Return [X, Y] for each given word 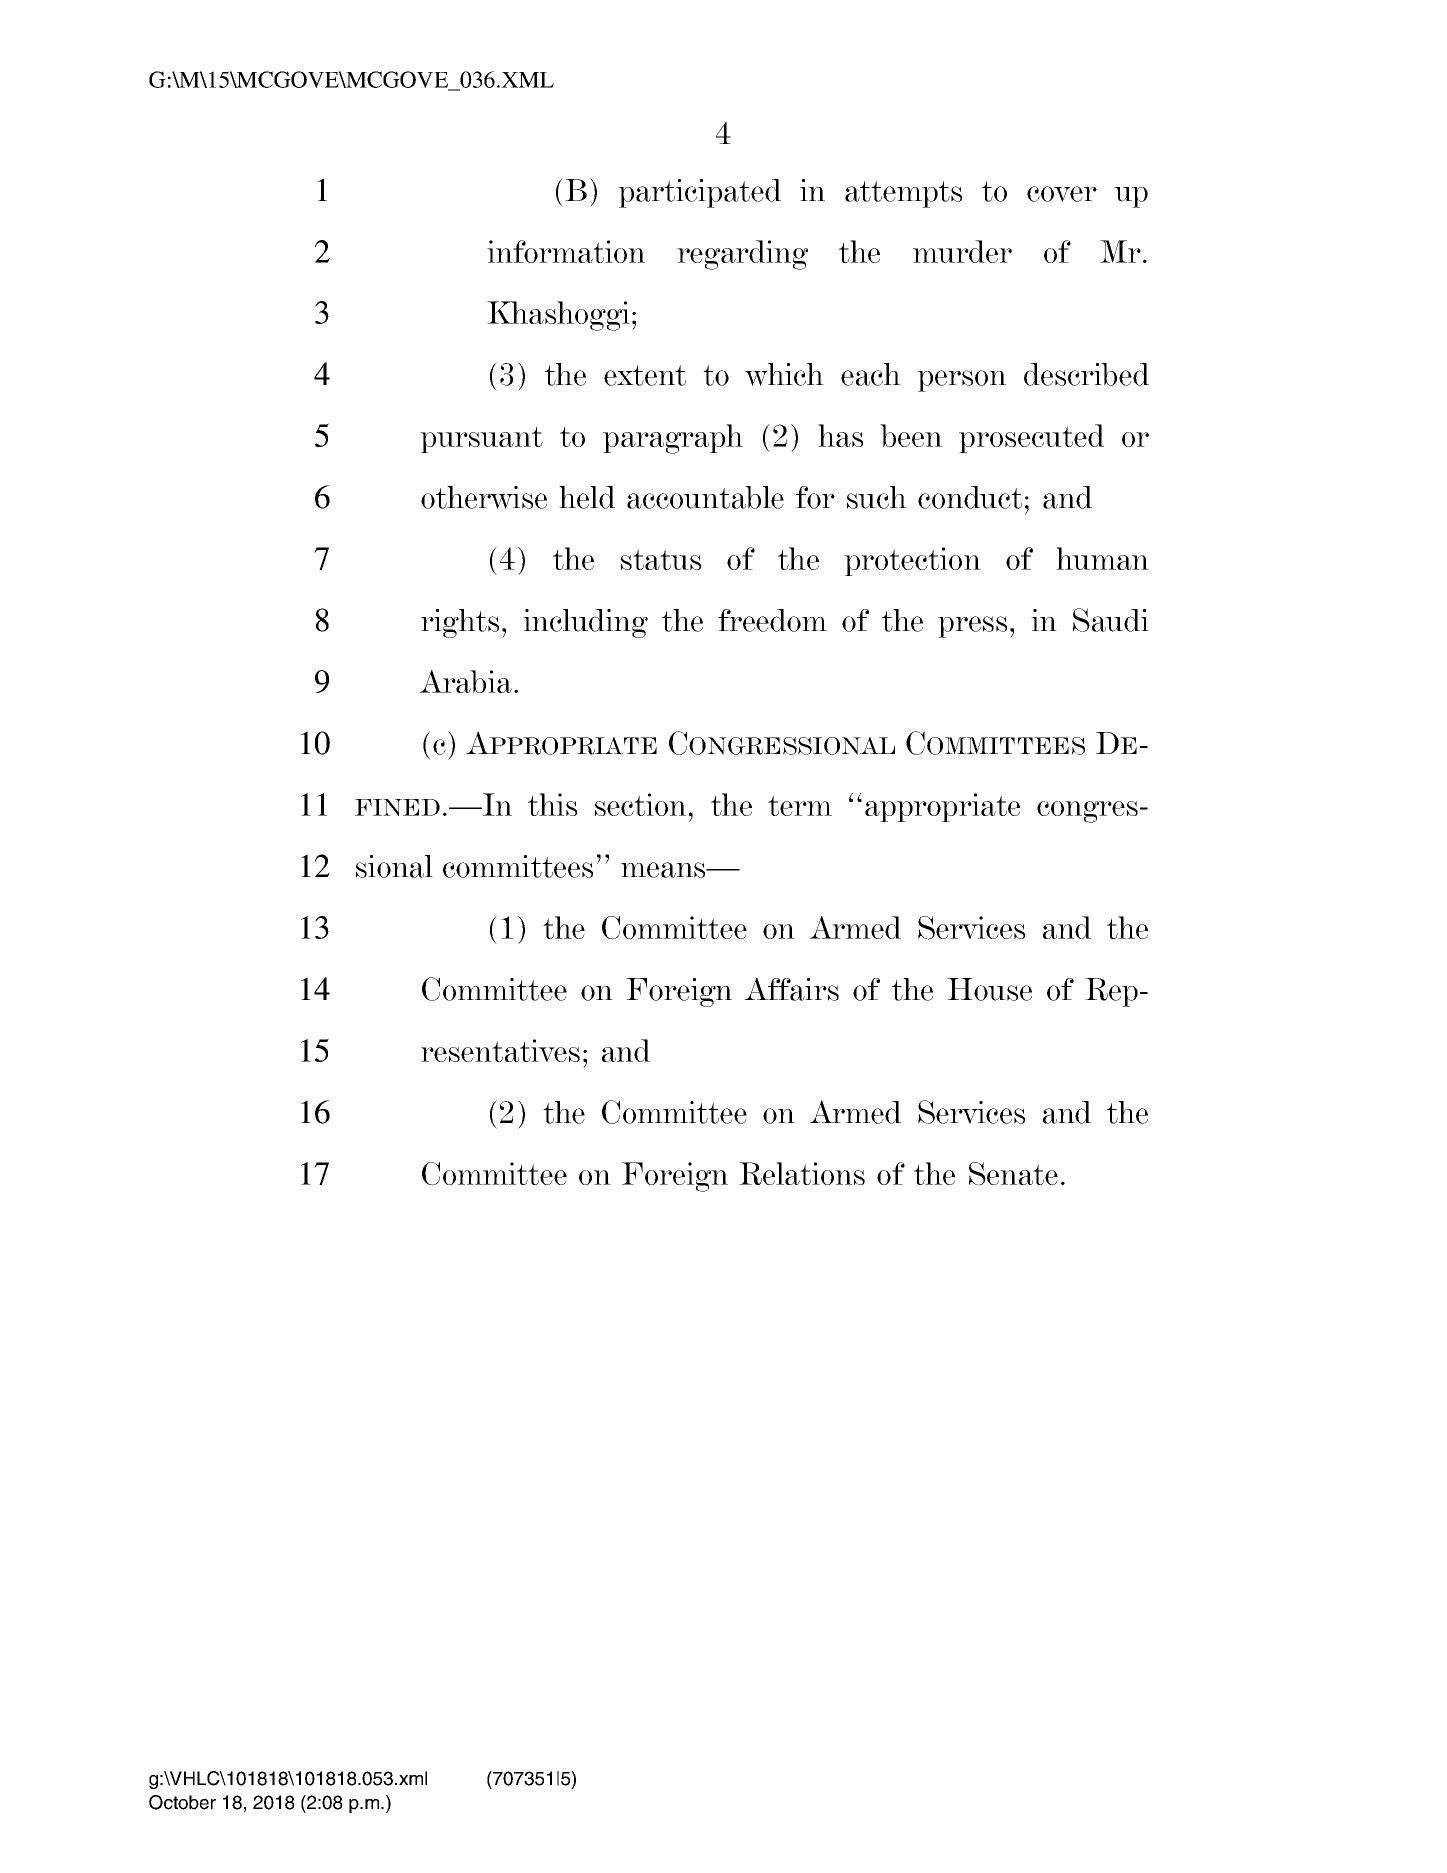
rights [460, 623]
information [566, 251]
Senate [1013, 1174]
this [552, 804]
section [640, 804]
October [182, 1802]
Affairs [791, 989]
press [972, 627]
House [989, 989]
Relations [802, 1173]
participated [699, 193]
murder [962, 251]
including [585, 623]
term [800, 805]
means [664, 870]
